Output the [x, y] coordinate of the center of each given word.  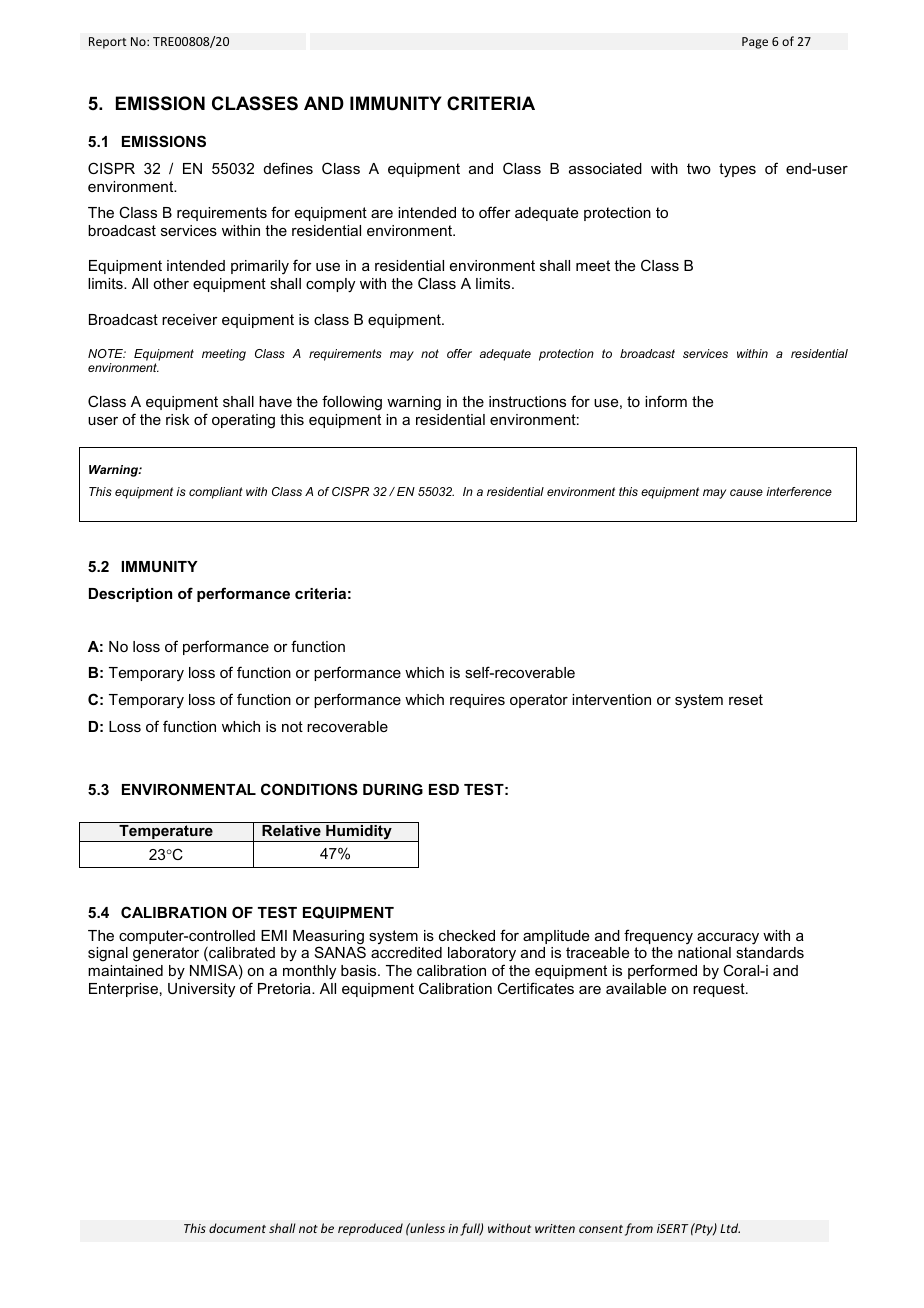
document [237, 1228]
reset [746, 699]
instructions [527, 401]
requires [477, 701]
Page [755, 43]
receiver [190, 319]
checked [467, 935]
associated [605, 168]
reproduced [370, 1229]
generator [166, 954]
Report [108, 43]
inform [666, 401]
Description [130, 595]
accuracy [728, 939]
